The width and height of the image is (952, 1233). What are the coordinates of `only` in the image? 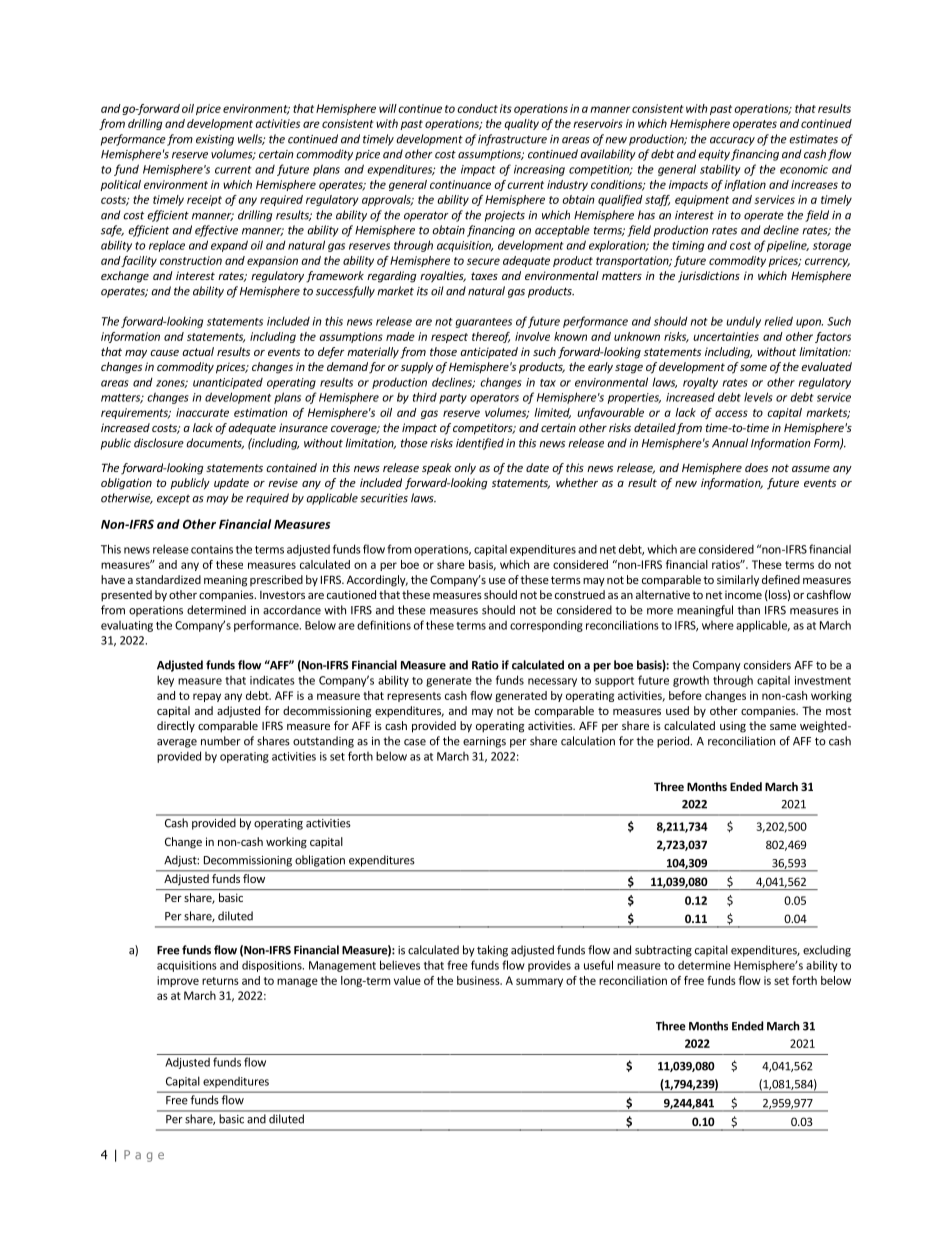 It's located at (465, 469).
